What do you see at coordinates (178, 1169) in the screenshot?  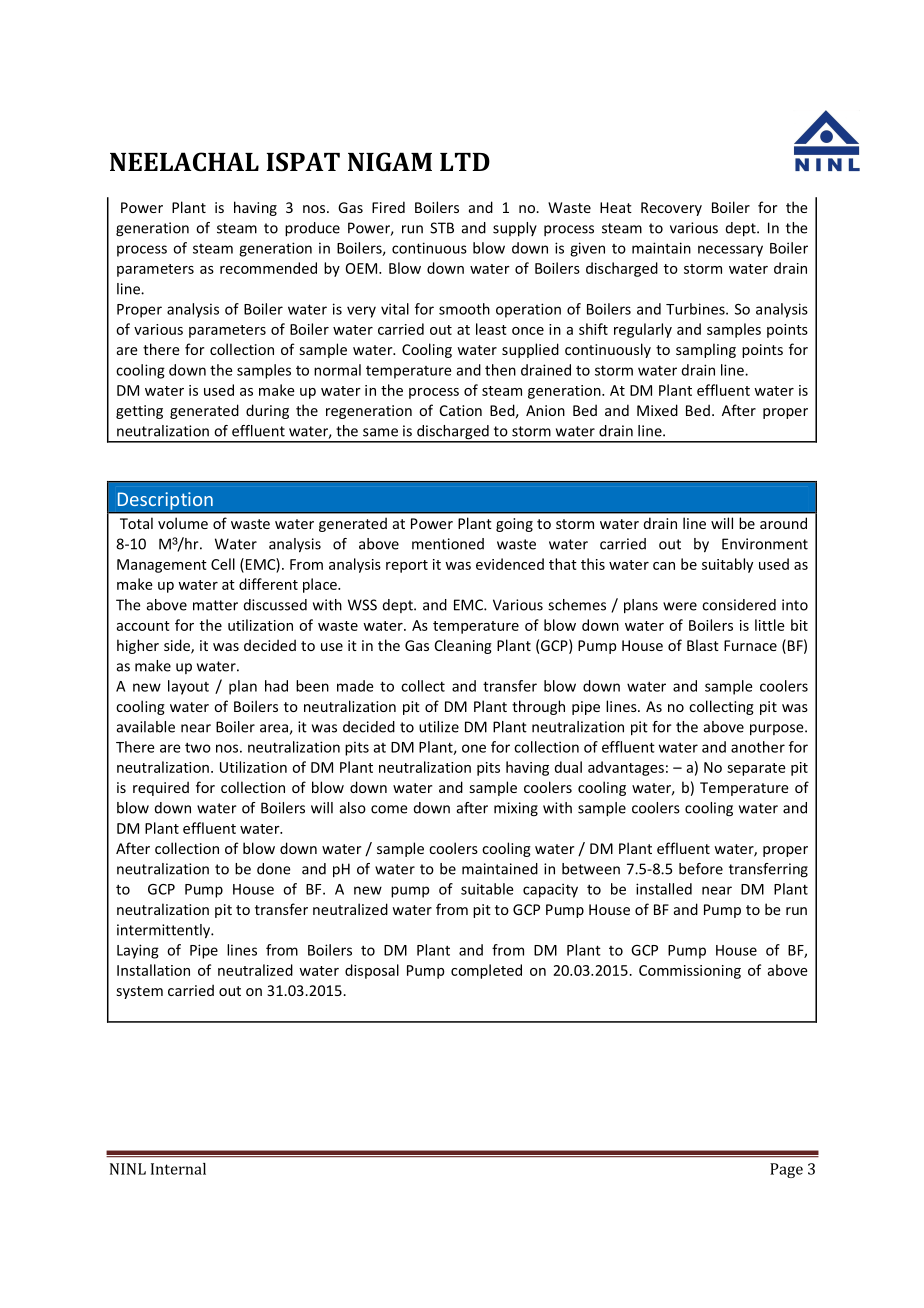 I see `Internal` at bounding box center [178, 1169].
